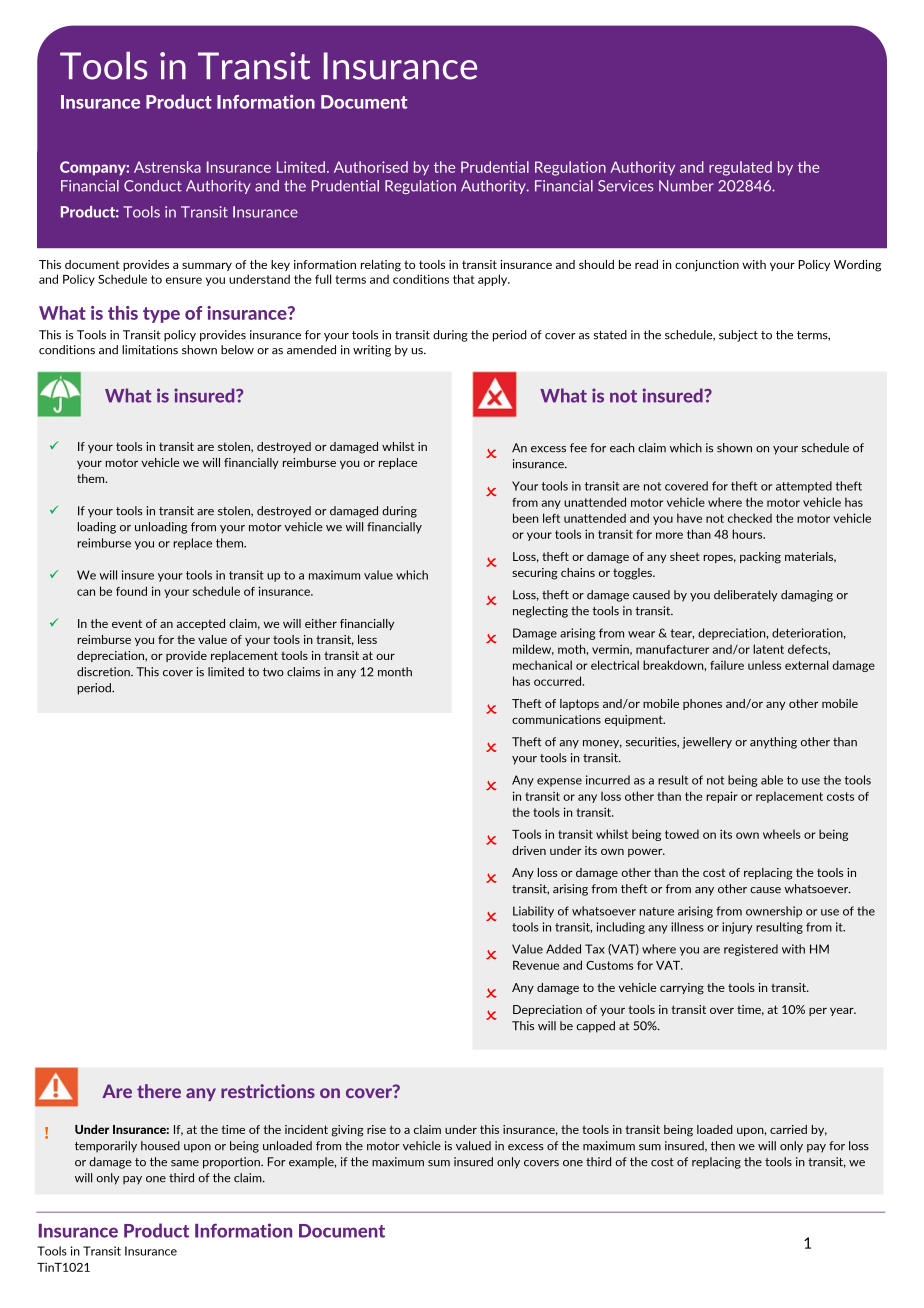 The image size is (924, 1308). I want to click on Conduct, so click(153, 186).
